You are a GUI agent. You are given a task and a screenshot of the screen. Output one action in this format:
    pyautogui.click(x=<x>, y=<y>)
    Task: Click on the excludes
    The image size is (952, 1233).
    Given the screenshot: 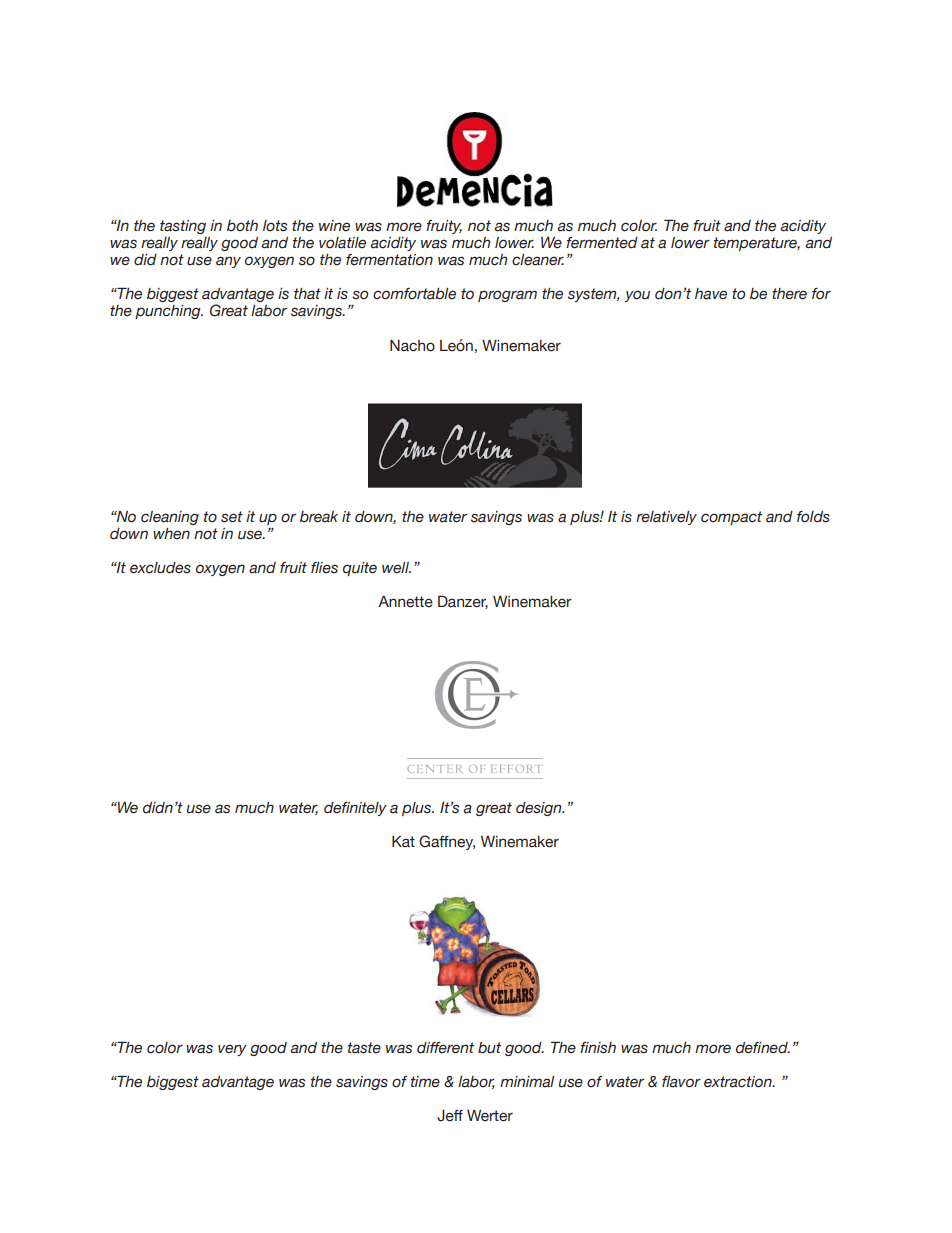 What is the action you would take?
    pyautogui.click(x=160, y=568)
